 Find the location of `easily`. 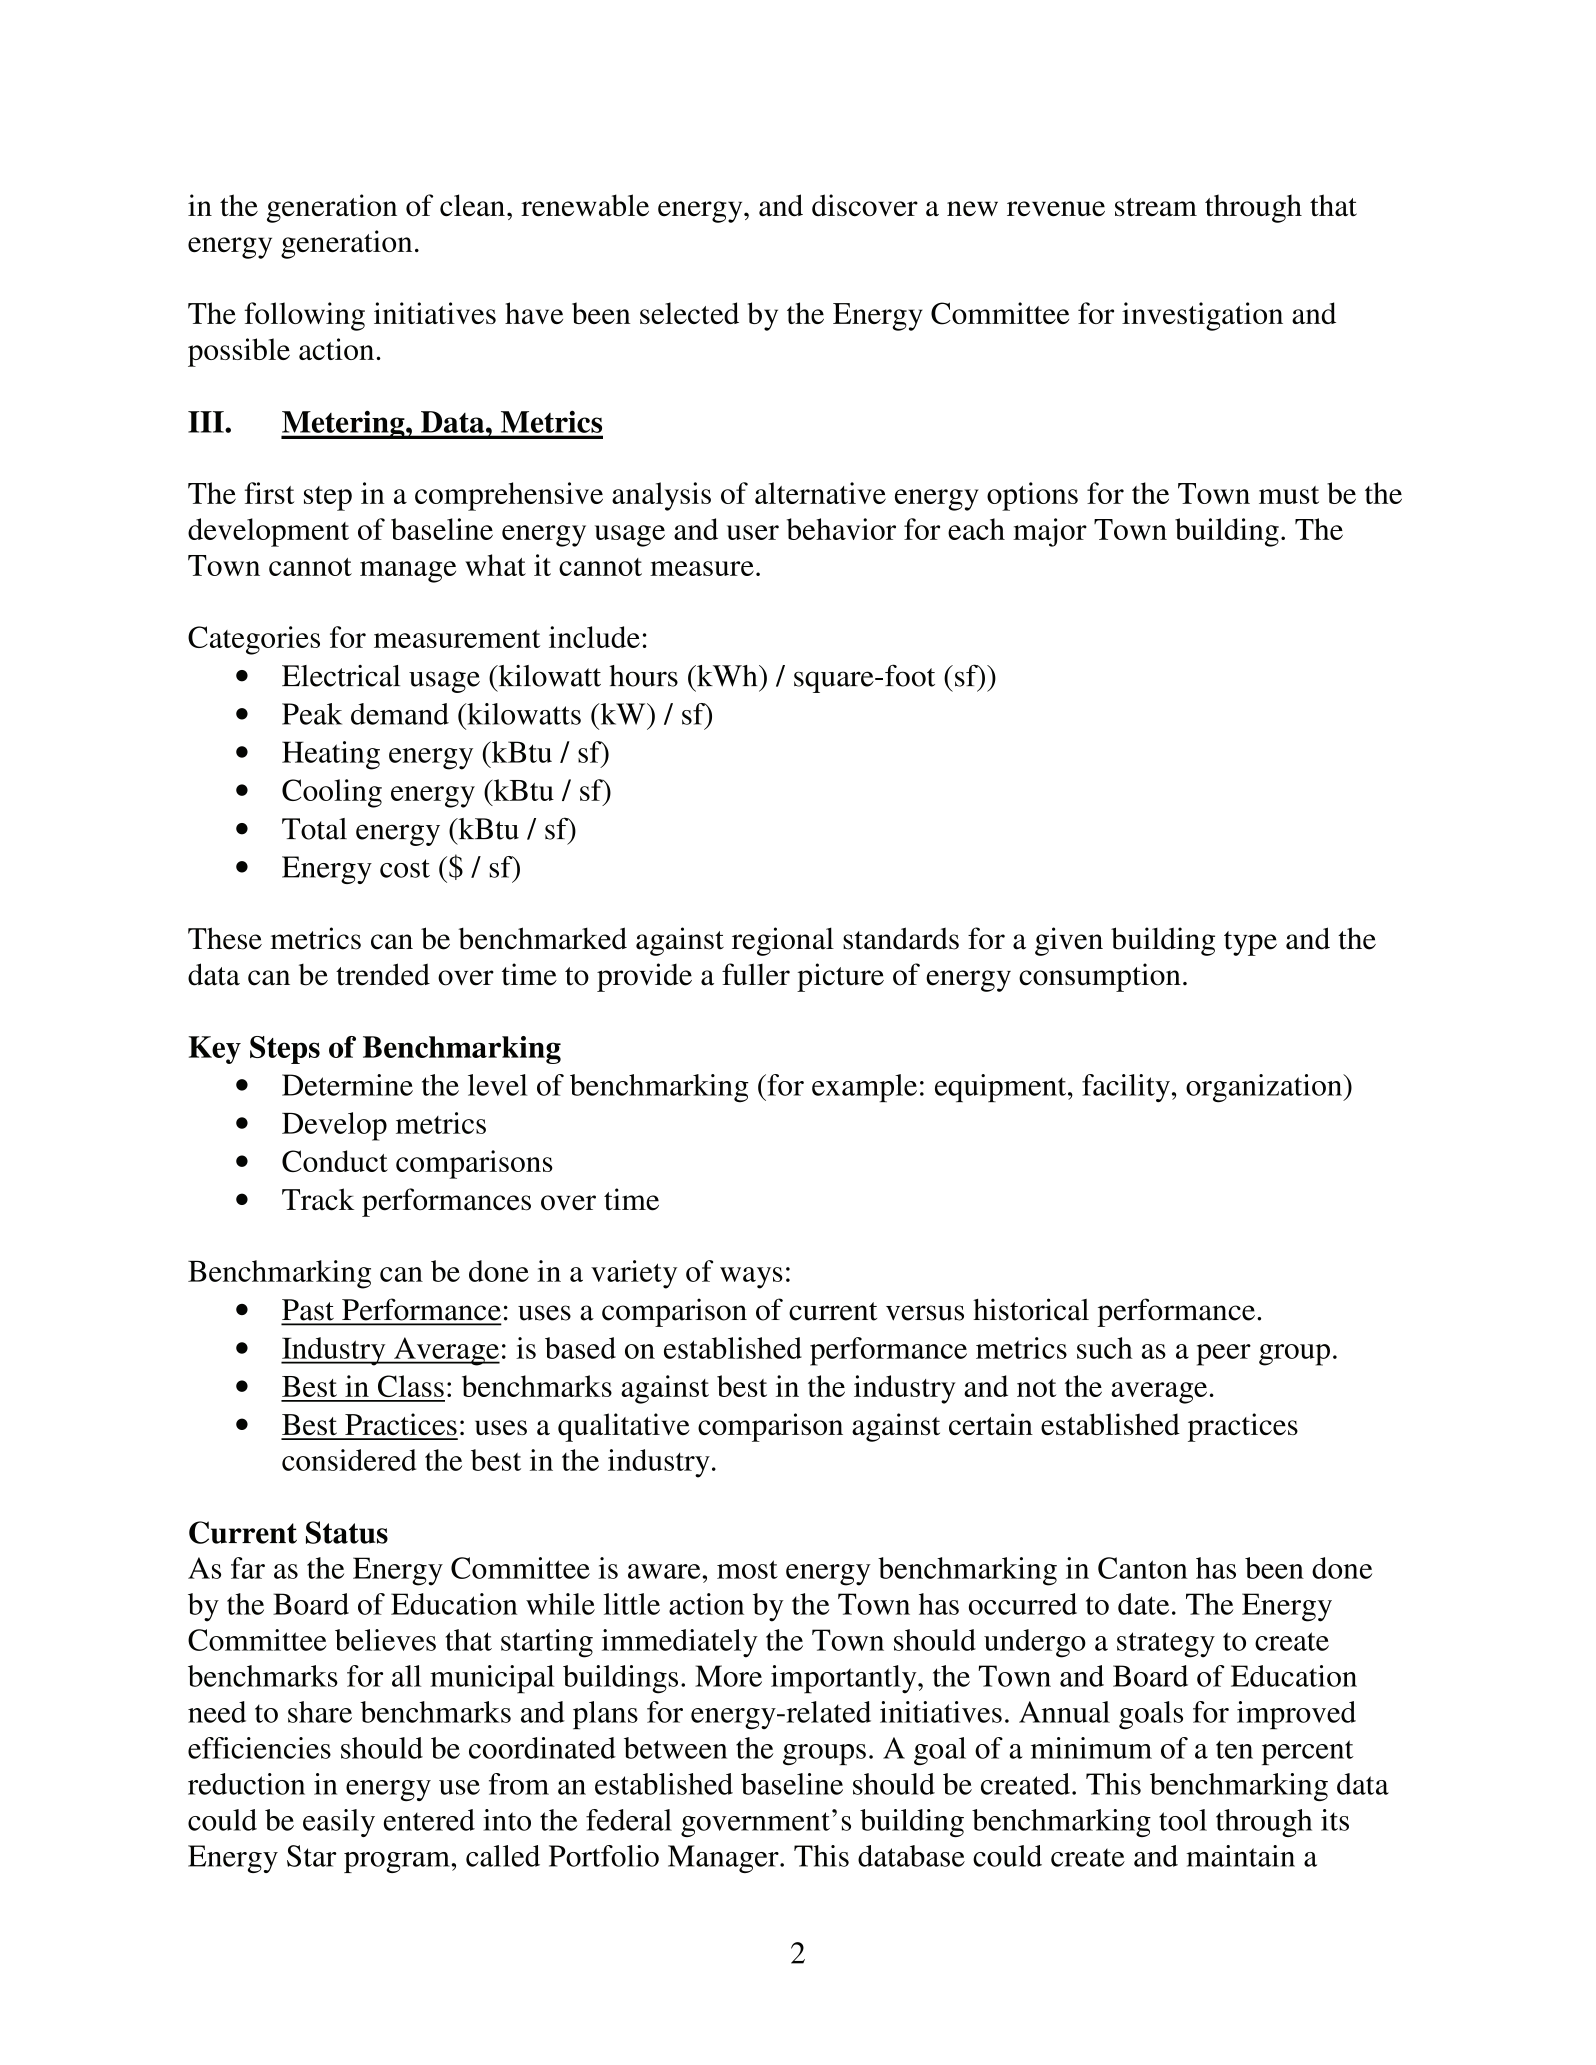

easily is located at coordinates (339, 1823).
